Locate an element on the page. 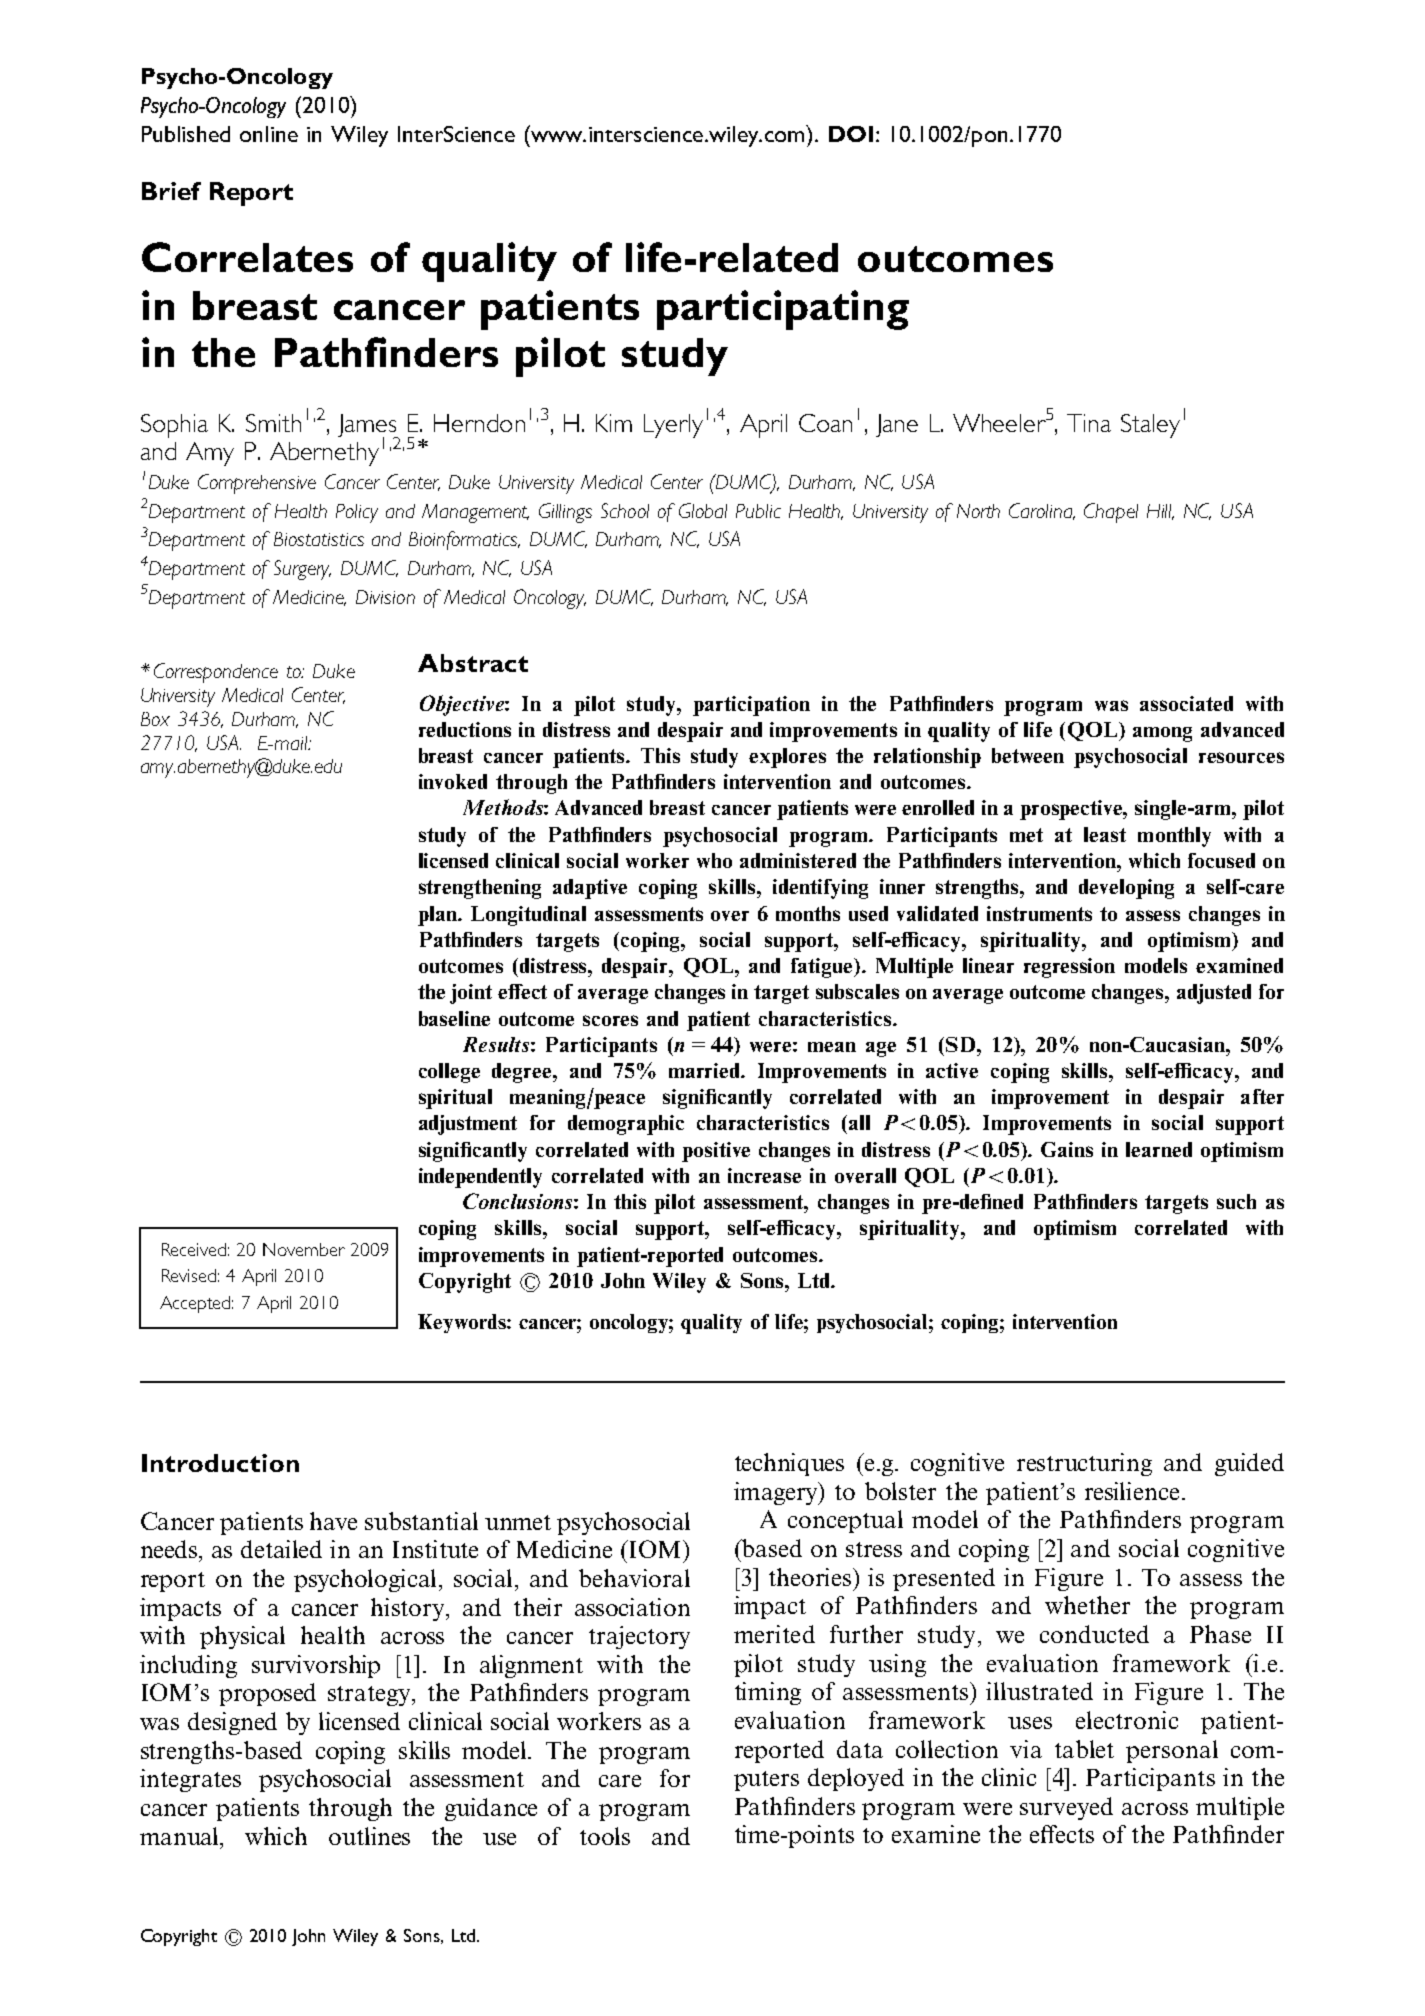 This image has width=1425, height=2016. November is located at coordinates (304, 1249).
